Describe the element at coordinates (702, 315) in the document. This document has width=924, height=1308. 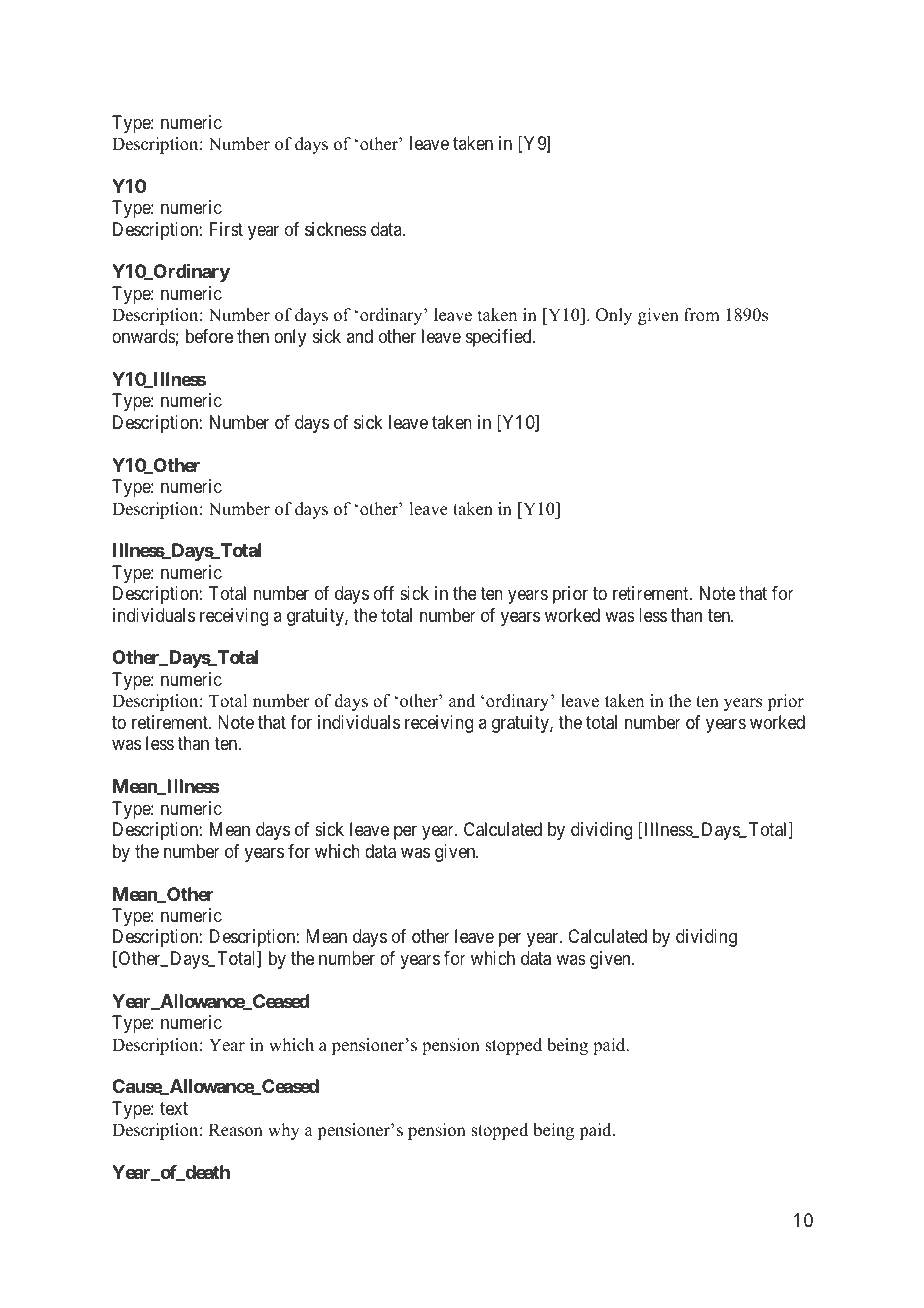
I see `from` at that location.
